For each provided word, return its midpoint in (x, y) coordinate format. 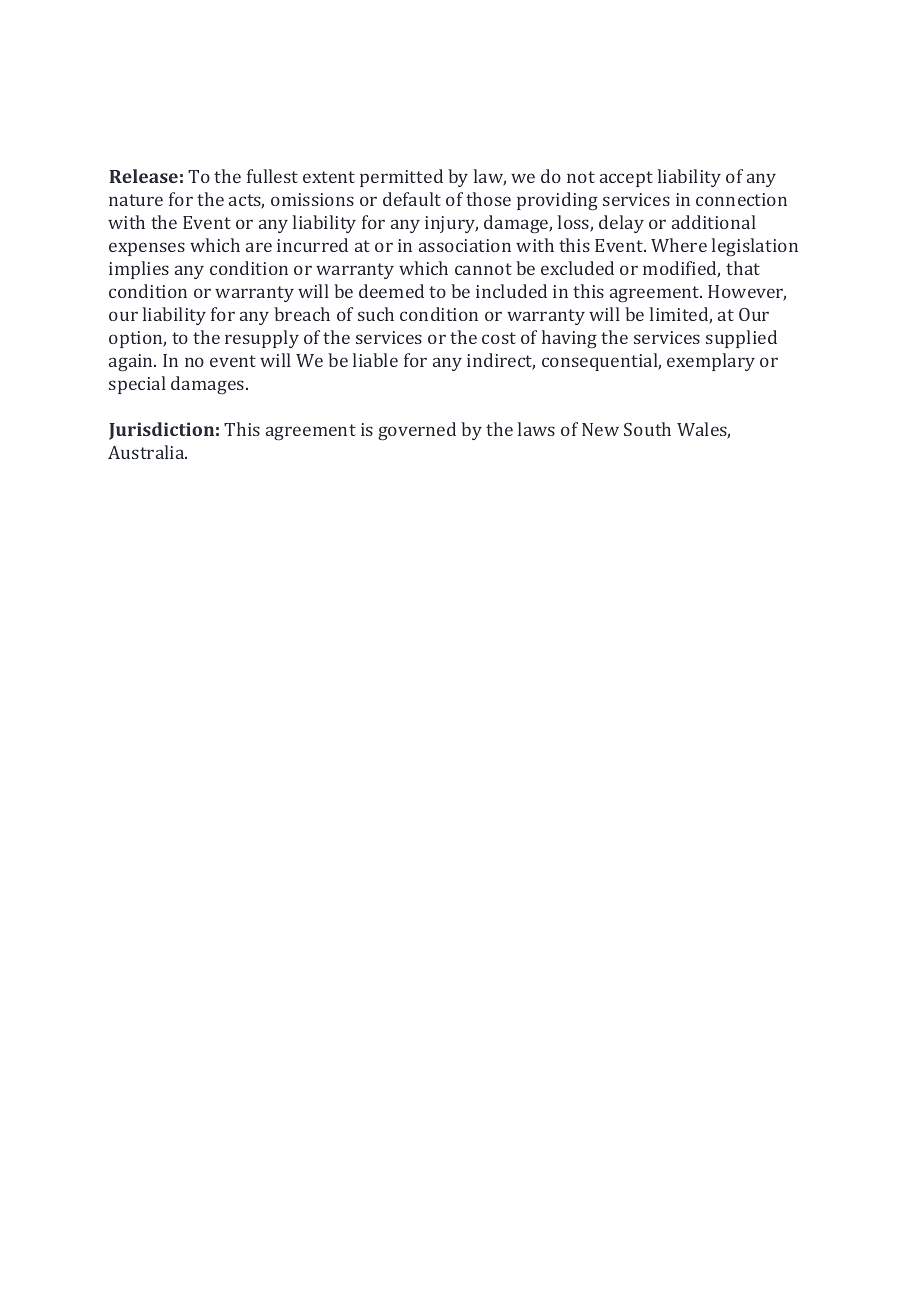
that (743, 268)
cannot (483, 269)
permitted (401, 178)
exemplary (711, 362)
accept (626, 179)
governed (417, 431)
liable (375, 360)
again (132, 363)
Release (144, 176)
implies (139, 270)
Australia (147, 452)
